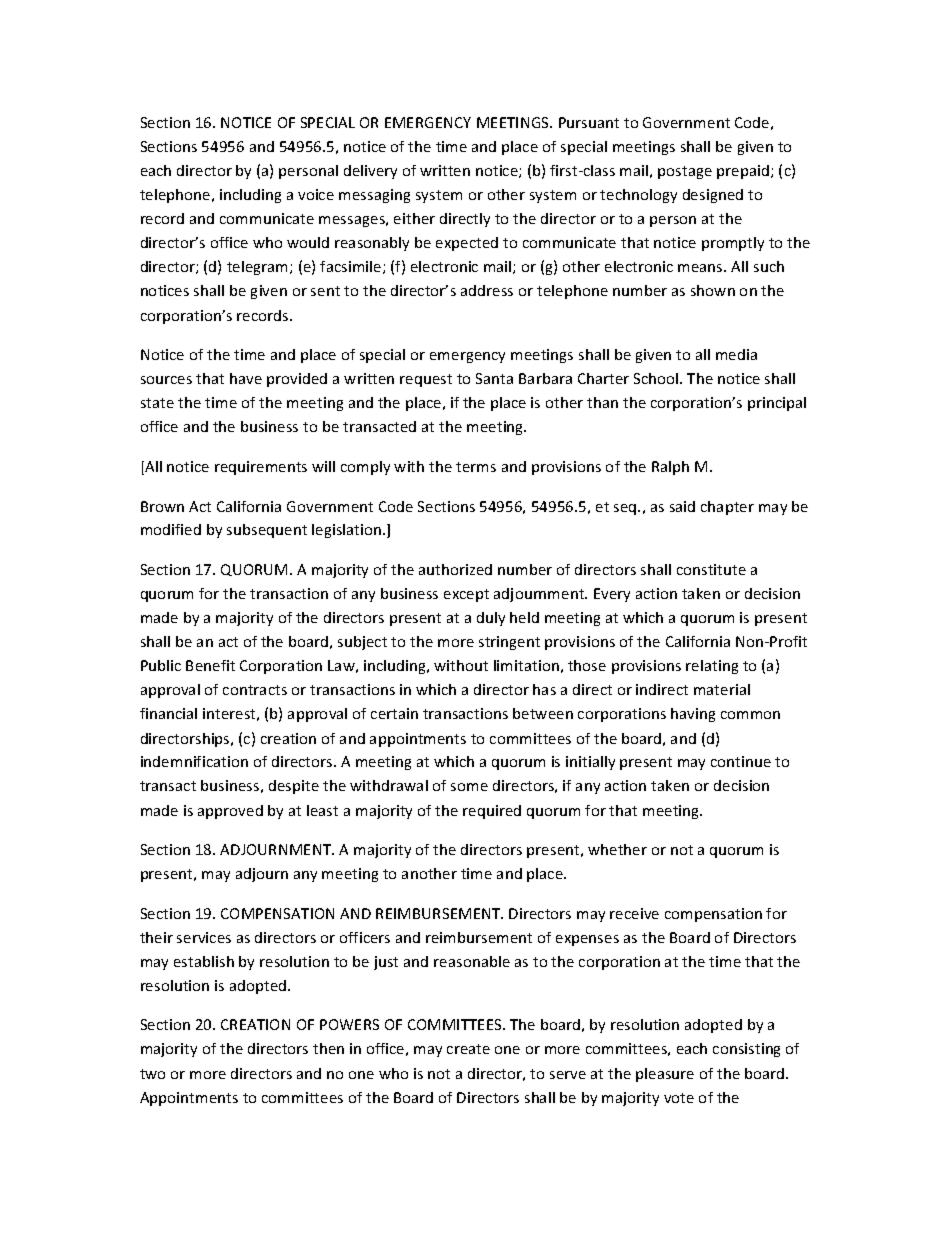 This document has height=1233, width=952. Describe the element at coordinates (466, 595) in the document. I see `except` at that location.
